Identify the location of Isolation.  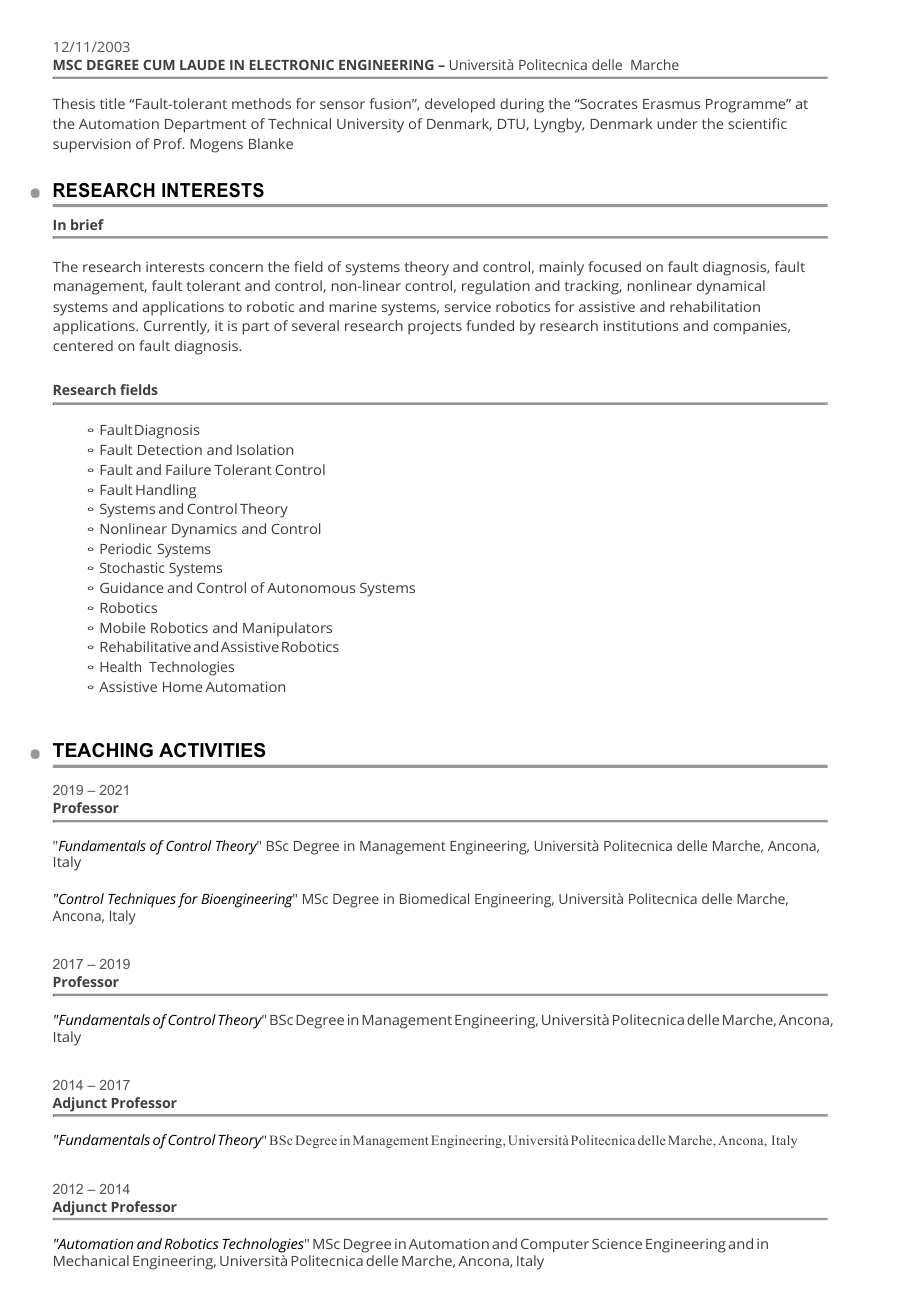
(265, 449).
